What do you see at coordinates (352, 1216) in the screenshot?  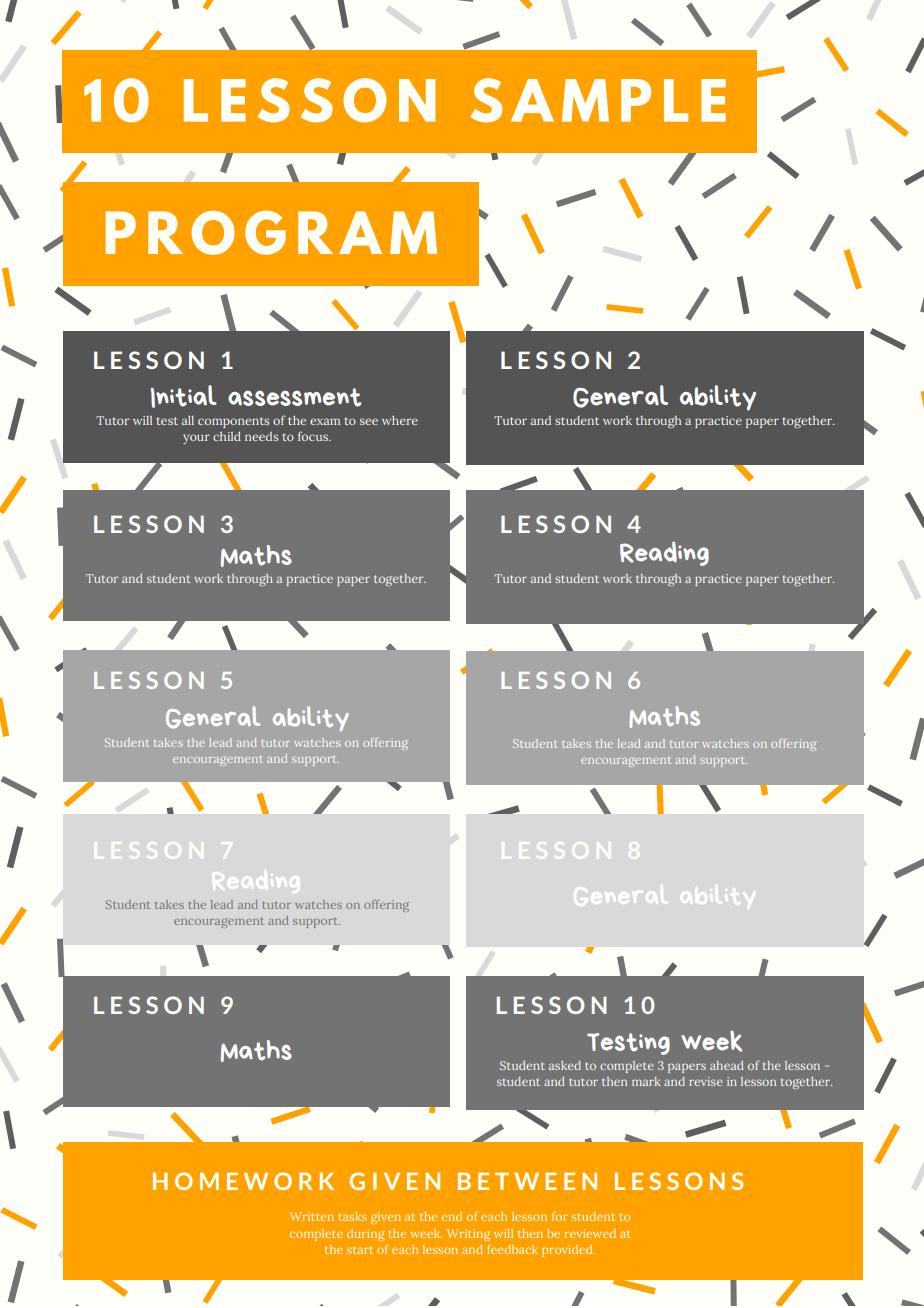 I see `tasks` at bounding box center [352, 1216].
